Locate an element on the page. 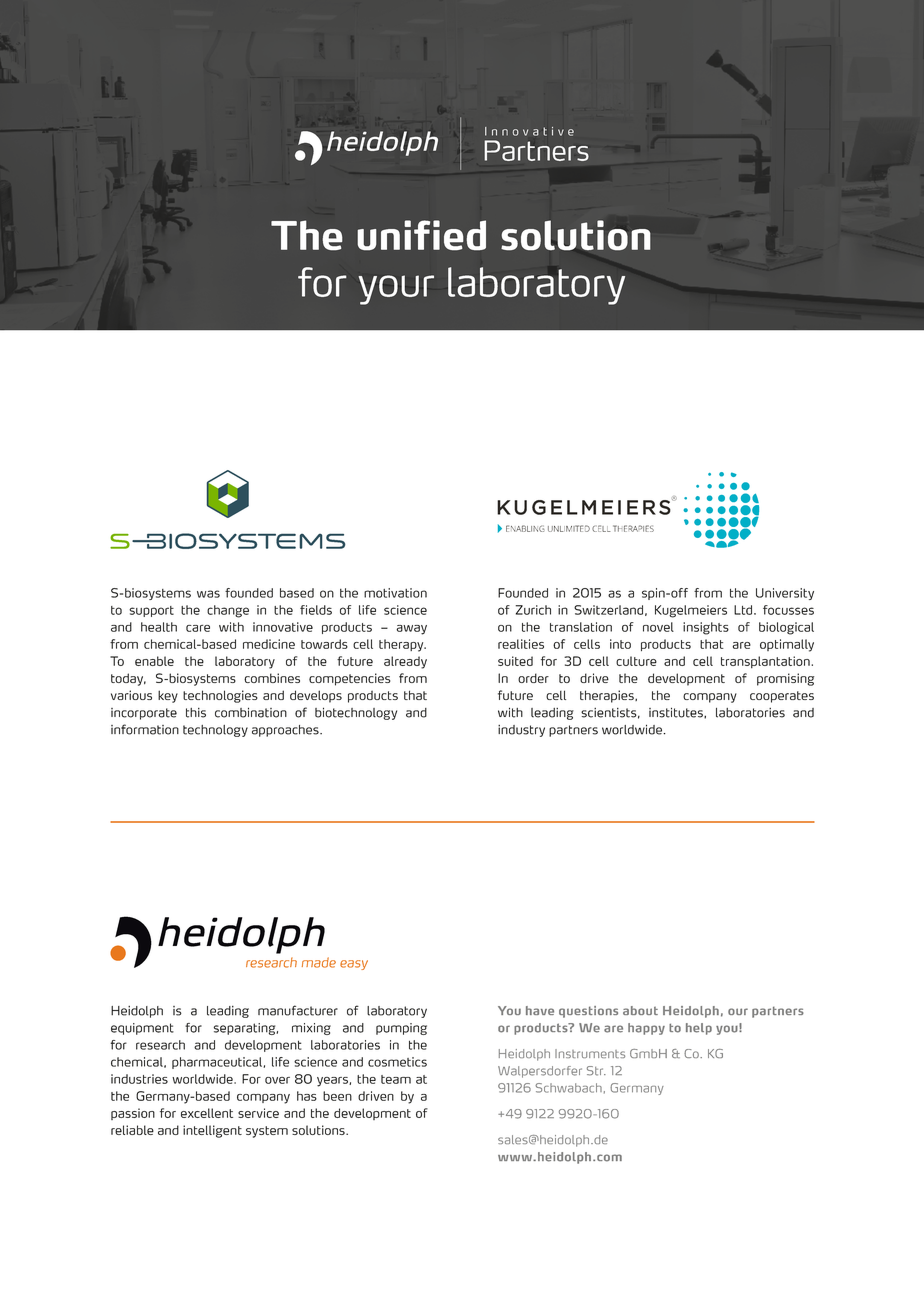 The height and width of the document is (1308, 924). unified is located at coordinates (422, 235).
